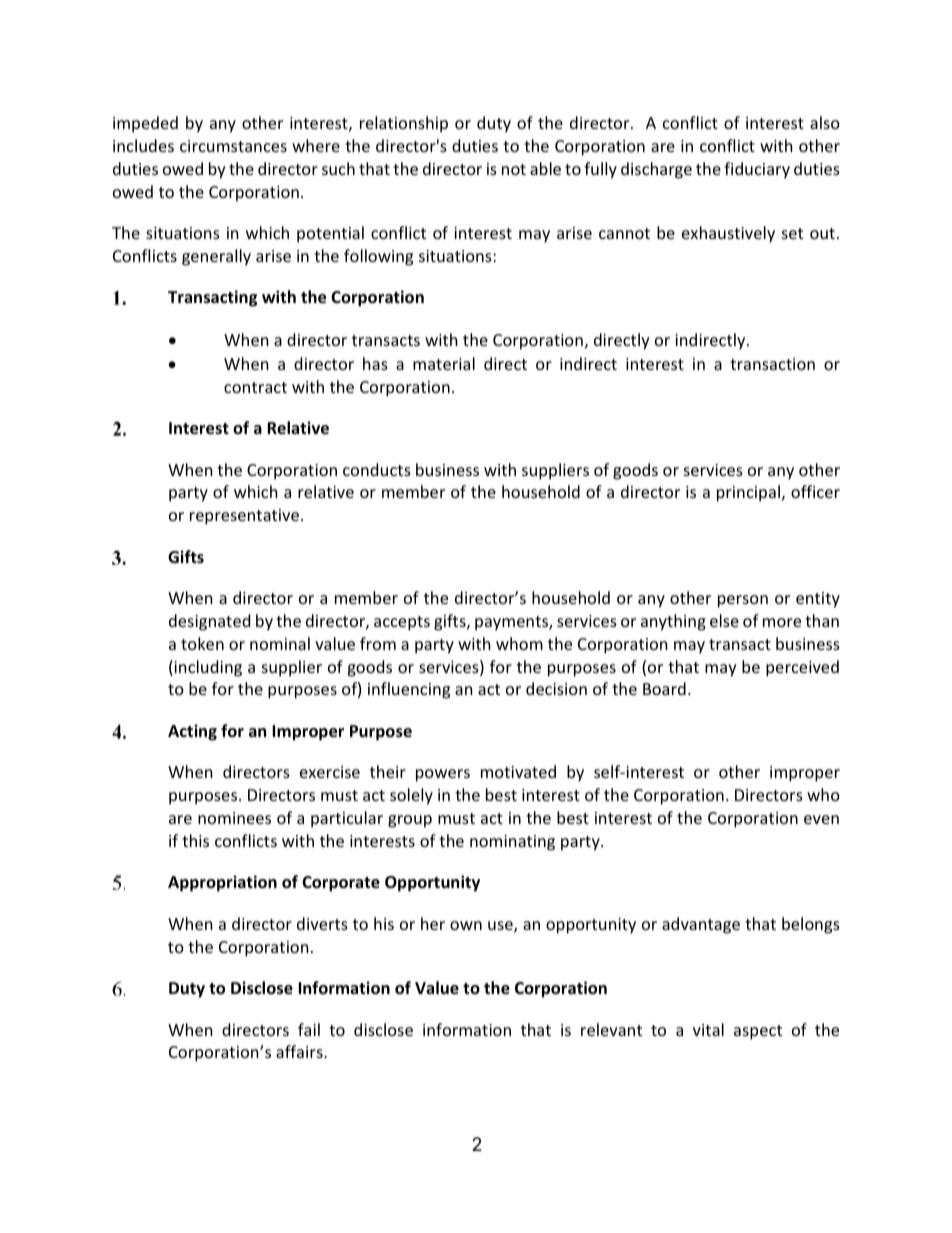 This document has height=1233, width=952. What do you see at coordinates (309, 1029) in the document?
I see `fail` at bounding box center [309, 1029].
